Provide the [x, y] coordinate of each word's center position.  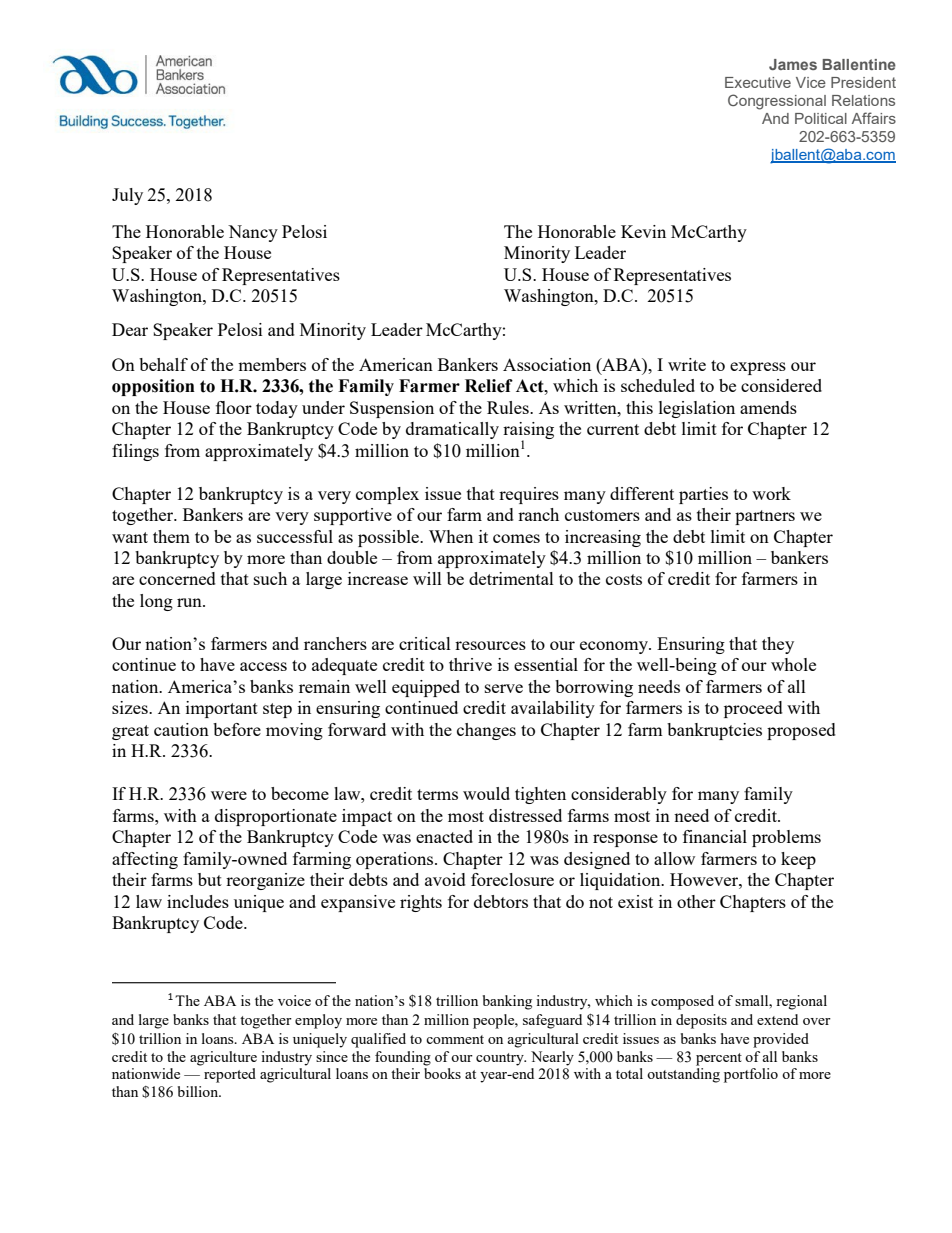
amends [768, 407]
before [237, 729]
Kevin [643, 231]
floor [234, 407]
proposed [801, 731]
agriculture [223, 1058]
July [127, 196]
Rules [509, 407]
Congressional [777, 102]
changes [486, 731]
